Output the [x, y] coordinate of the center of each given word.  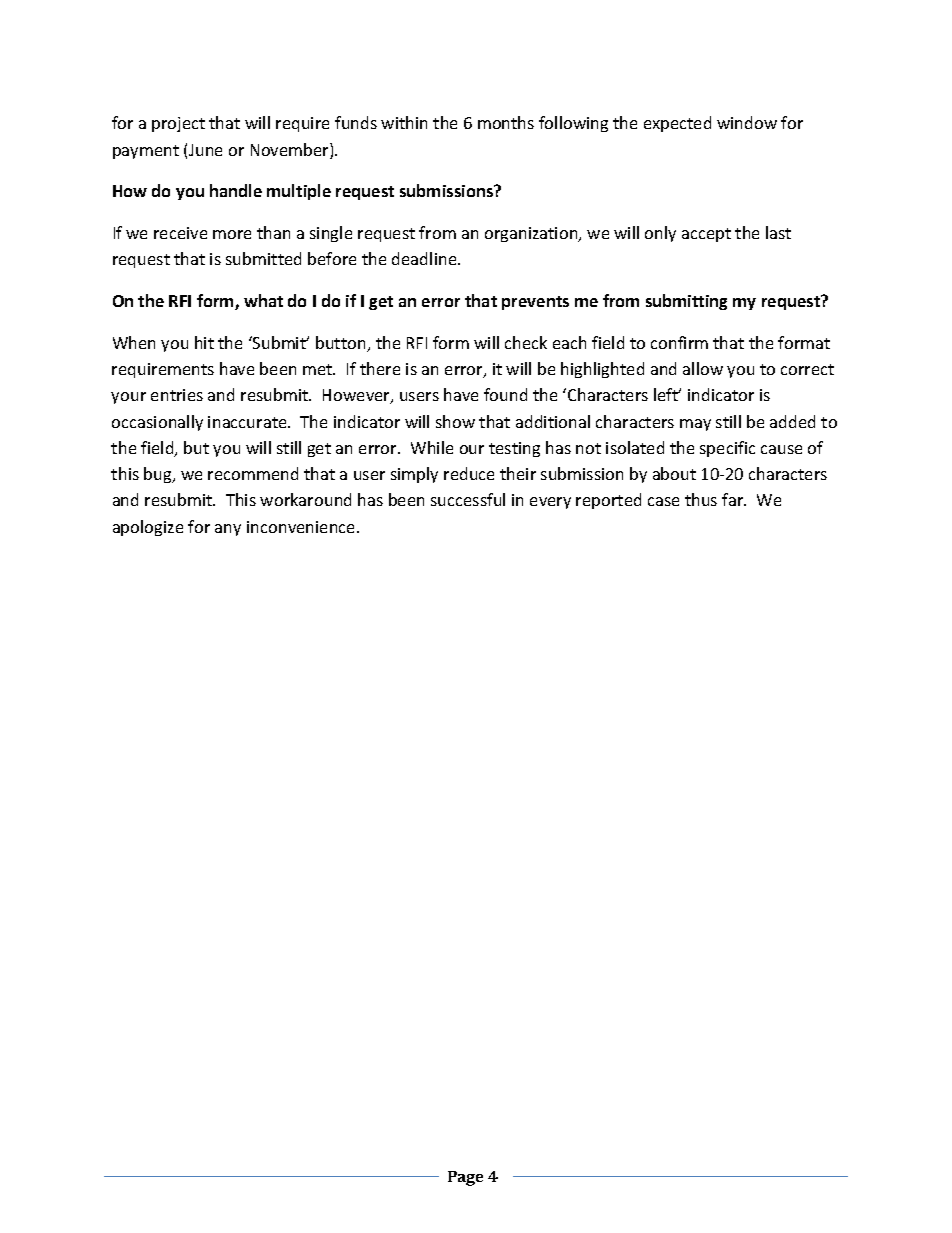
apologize [148, 528]
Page [465, 1178]
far [734, 499]
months [506, 122]
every [550, 503]
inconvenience [302, 527]
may [695, 425]
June [205, 150]
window [747, 122]
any [228, 530]
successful [468, 499]
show [455, 421]
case [663, 501]
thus [701, 499]
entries [177, 395]
